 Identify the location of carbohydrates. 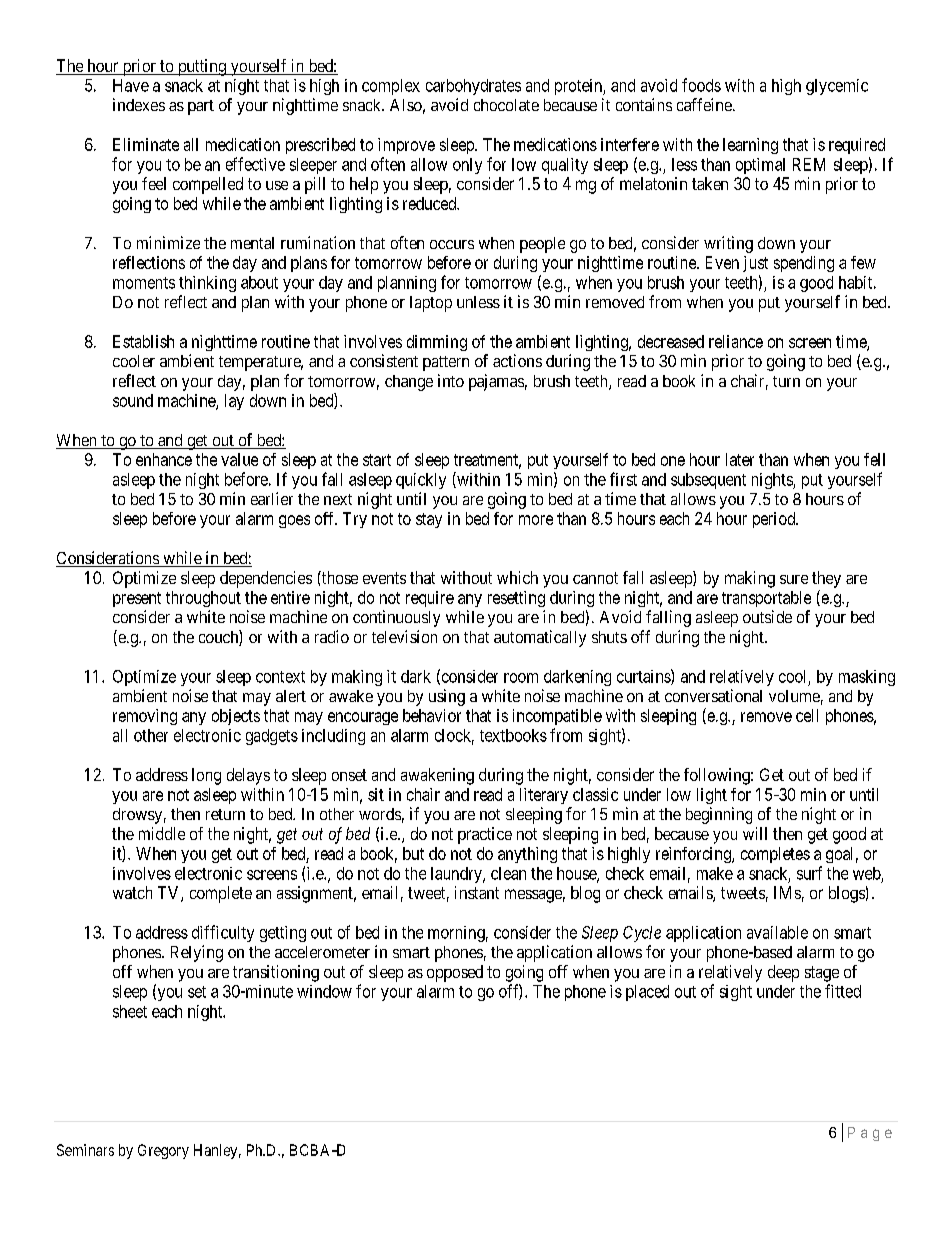
(473, 87).
